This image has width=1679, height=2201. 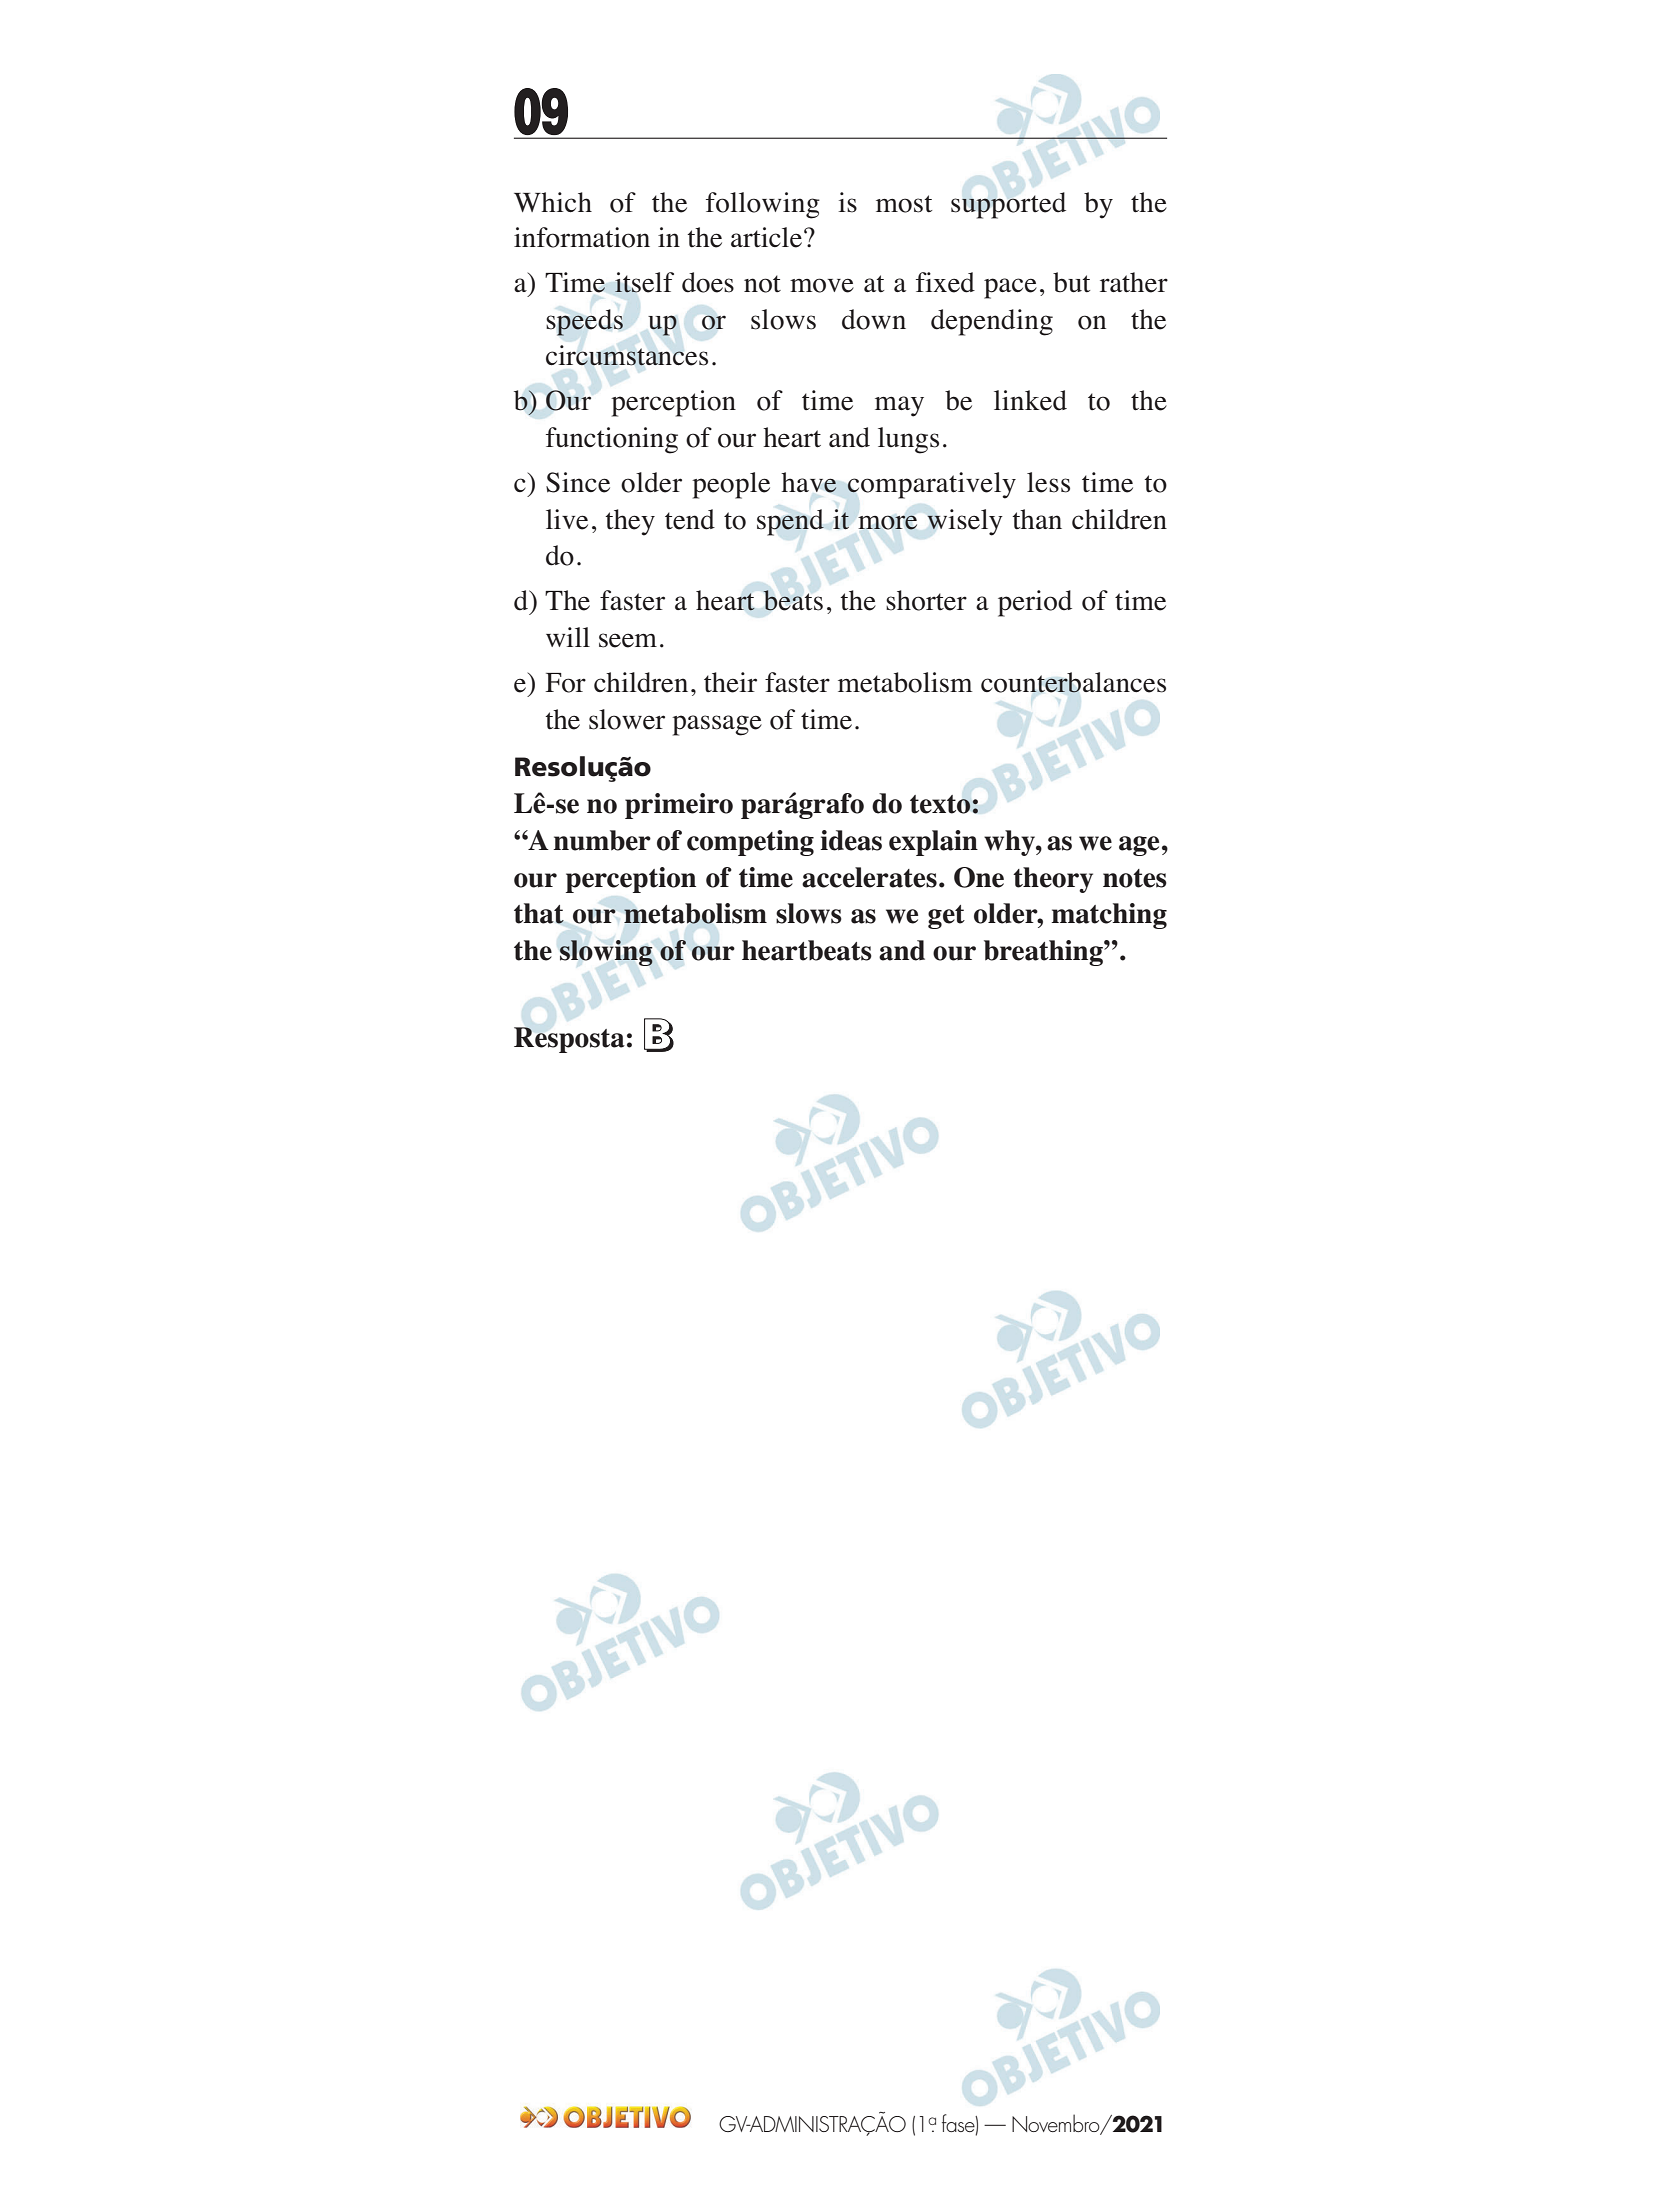 I want to click on breathing, so click(x=1044, y=953).
